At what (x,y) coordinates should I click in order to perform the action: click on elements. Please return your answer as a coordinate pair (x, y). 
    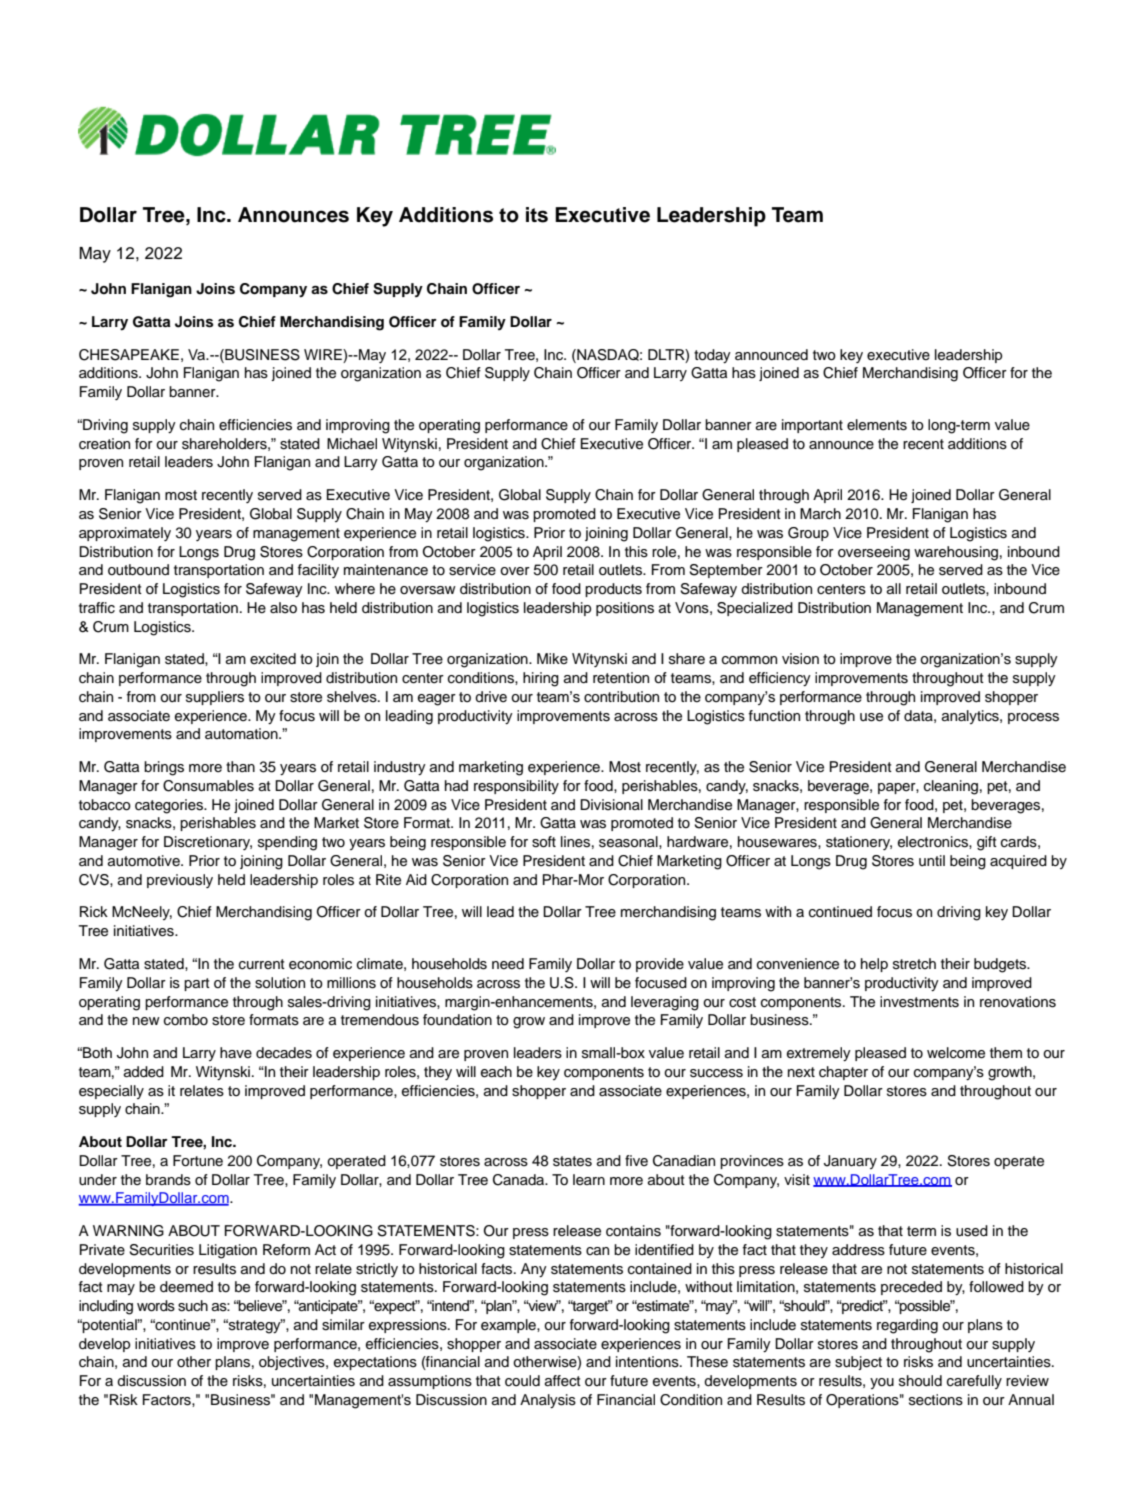
    Looking at the image, I should click on (877, 425).
